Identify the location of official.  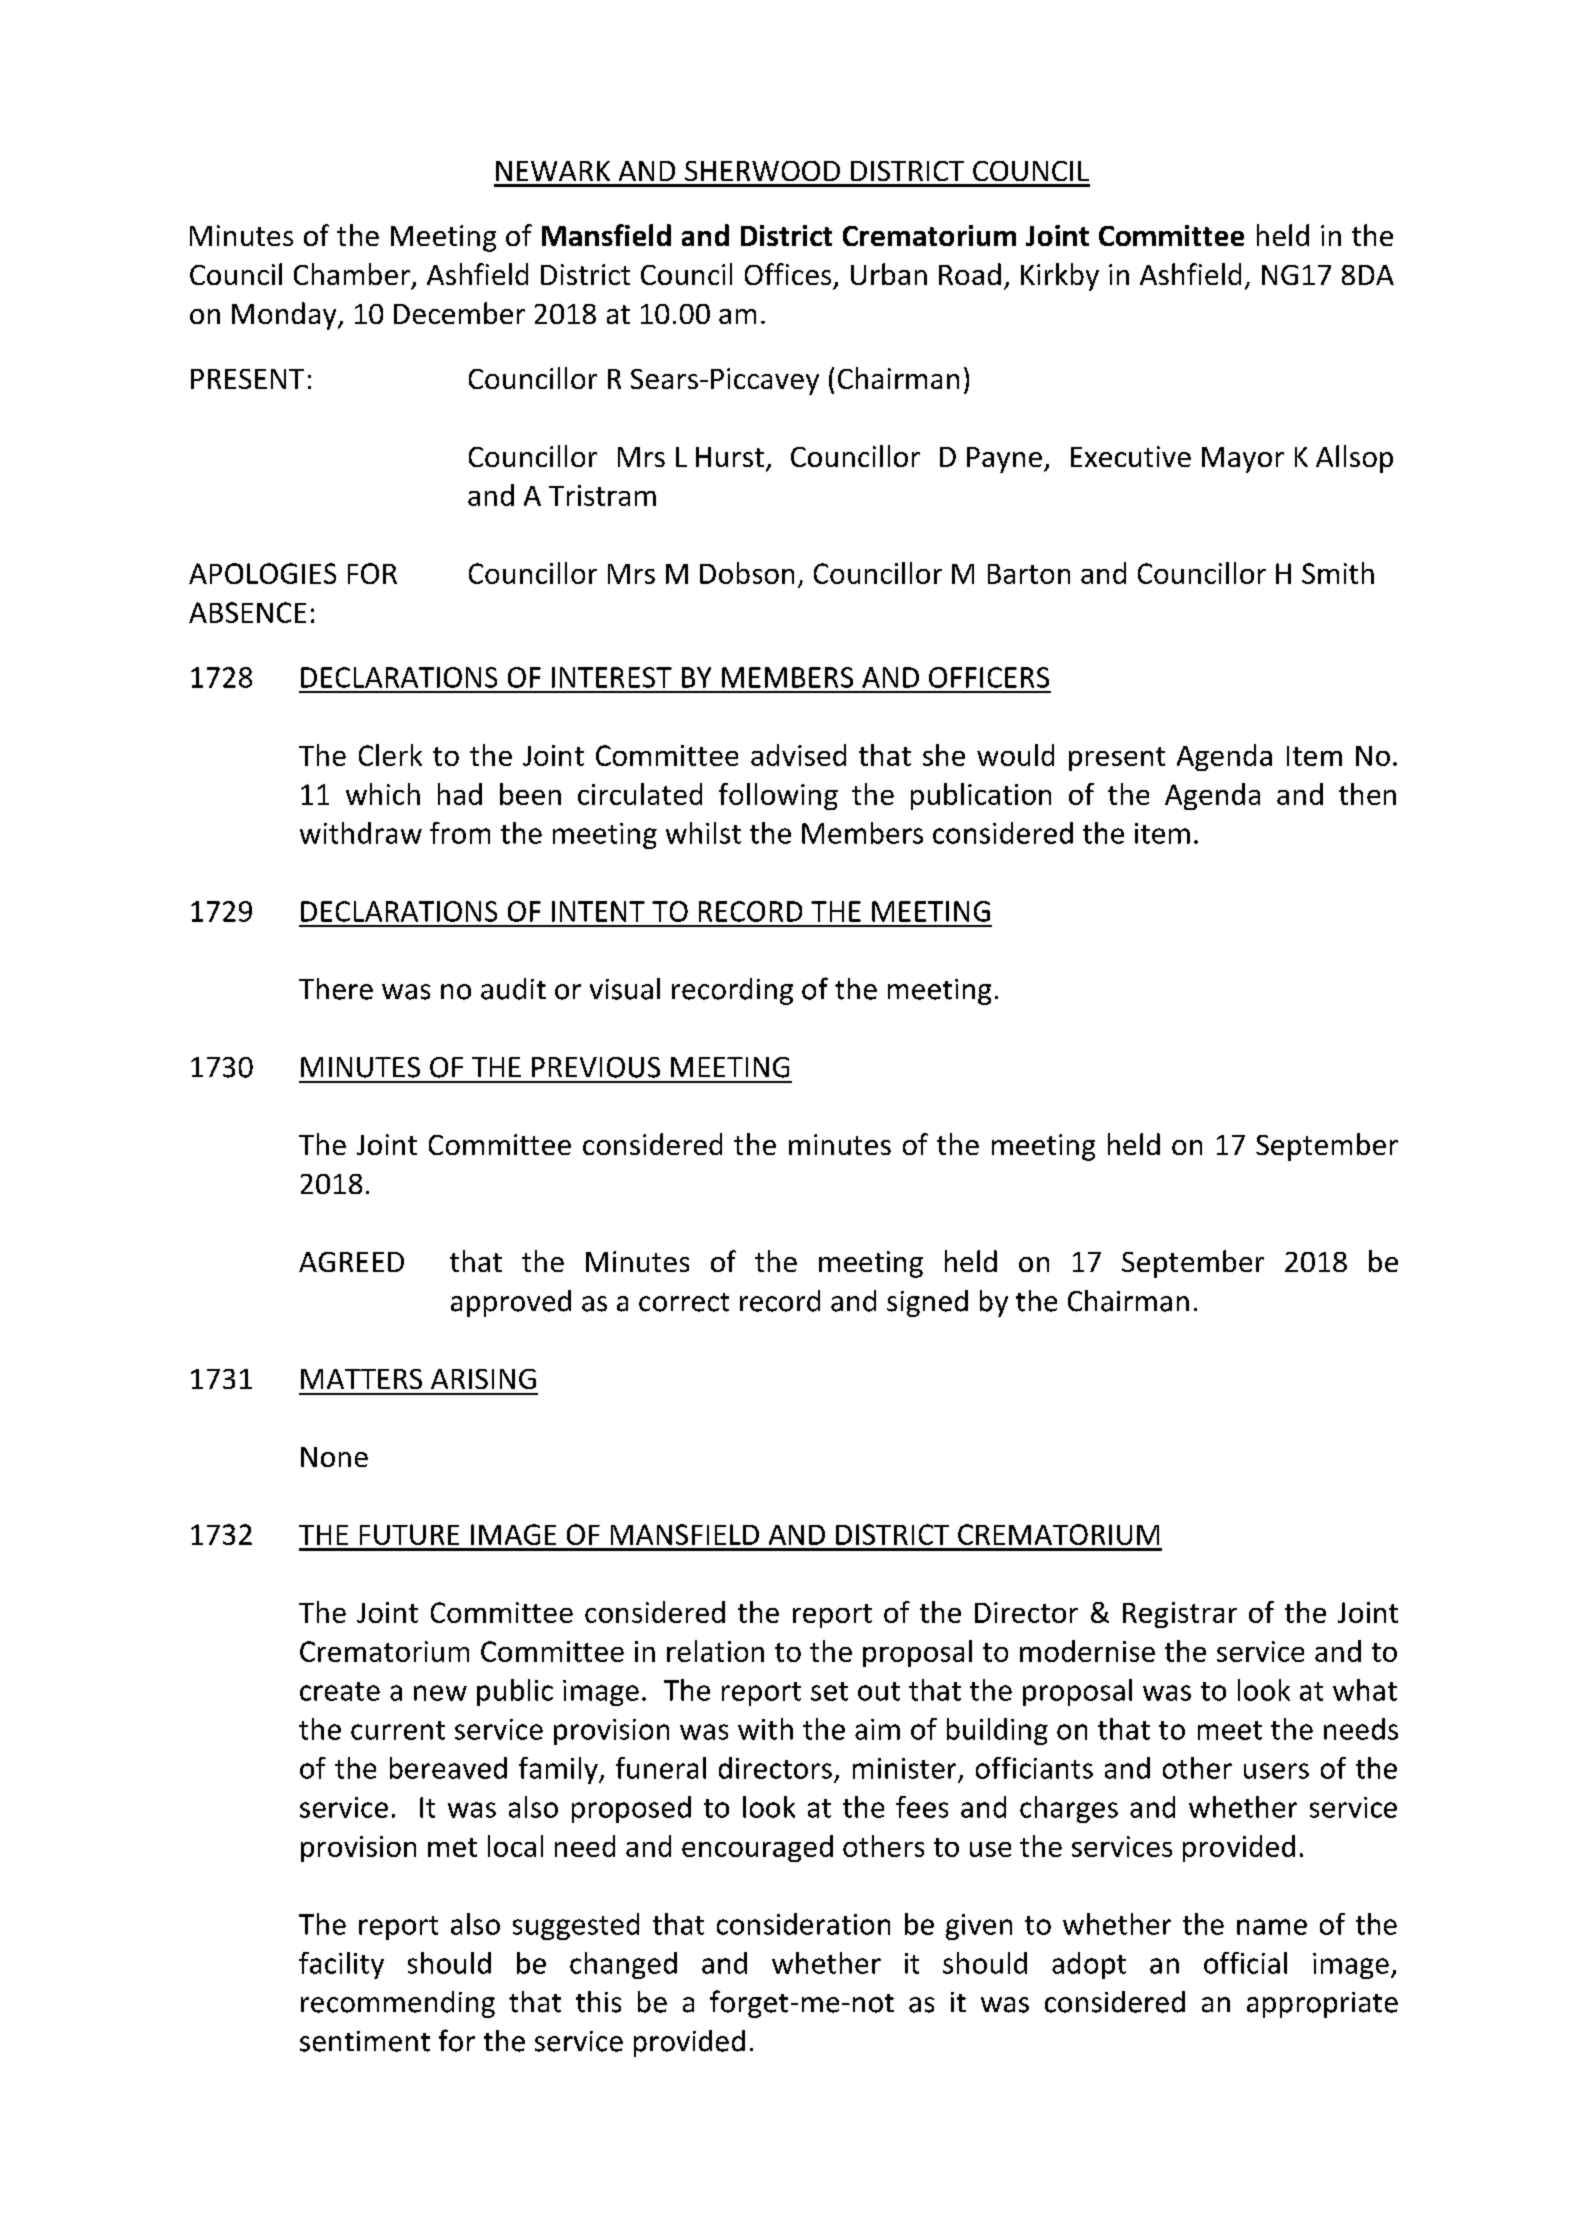
(1245, 1963).
